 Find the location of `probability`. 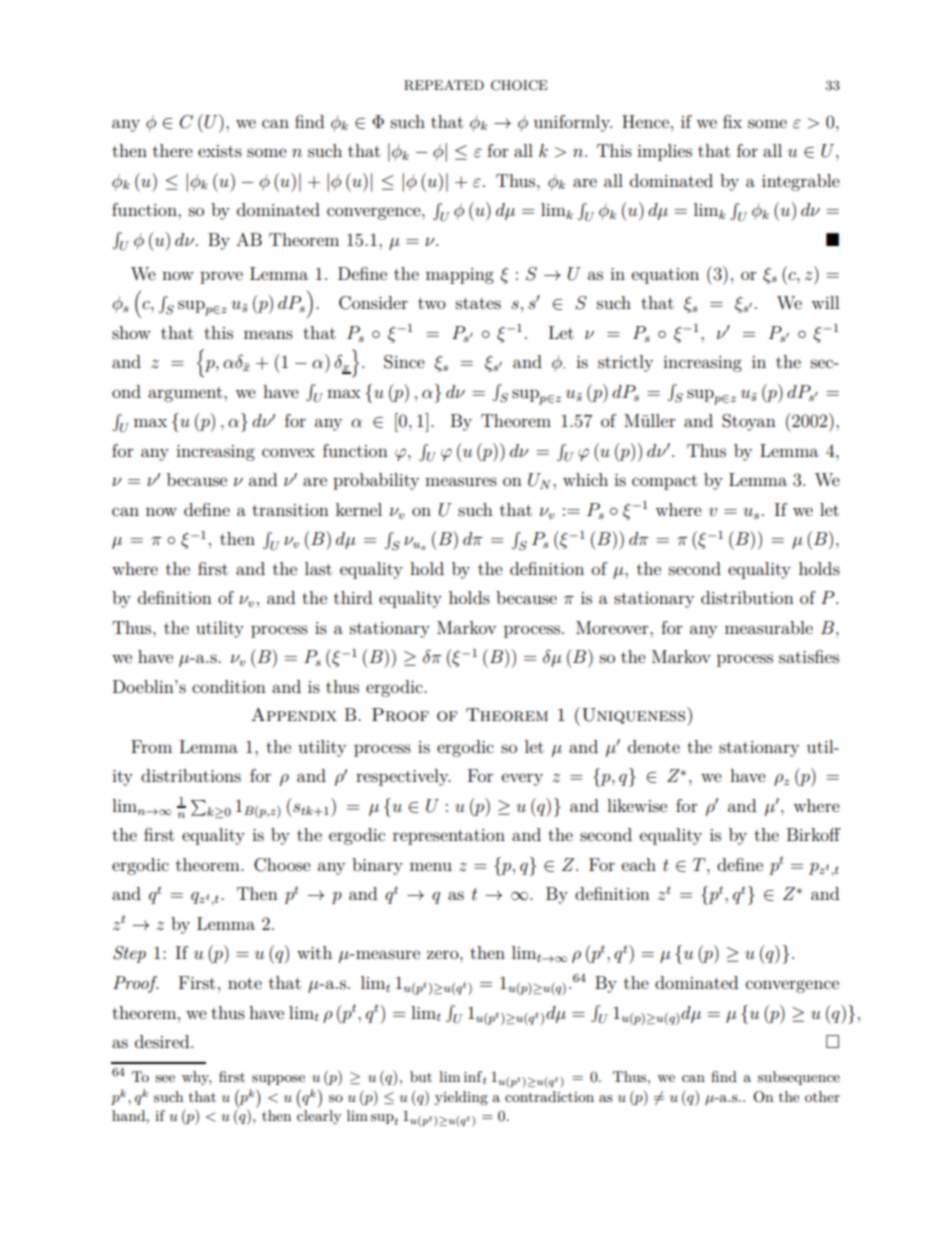

probability is located at coordinates (376, 481).
